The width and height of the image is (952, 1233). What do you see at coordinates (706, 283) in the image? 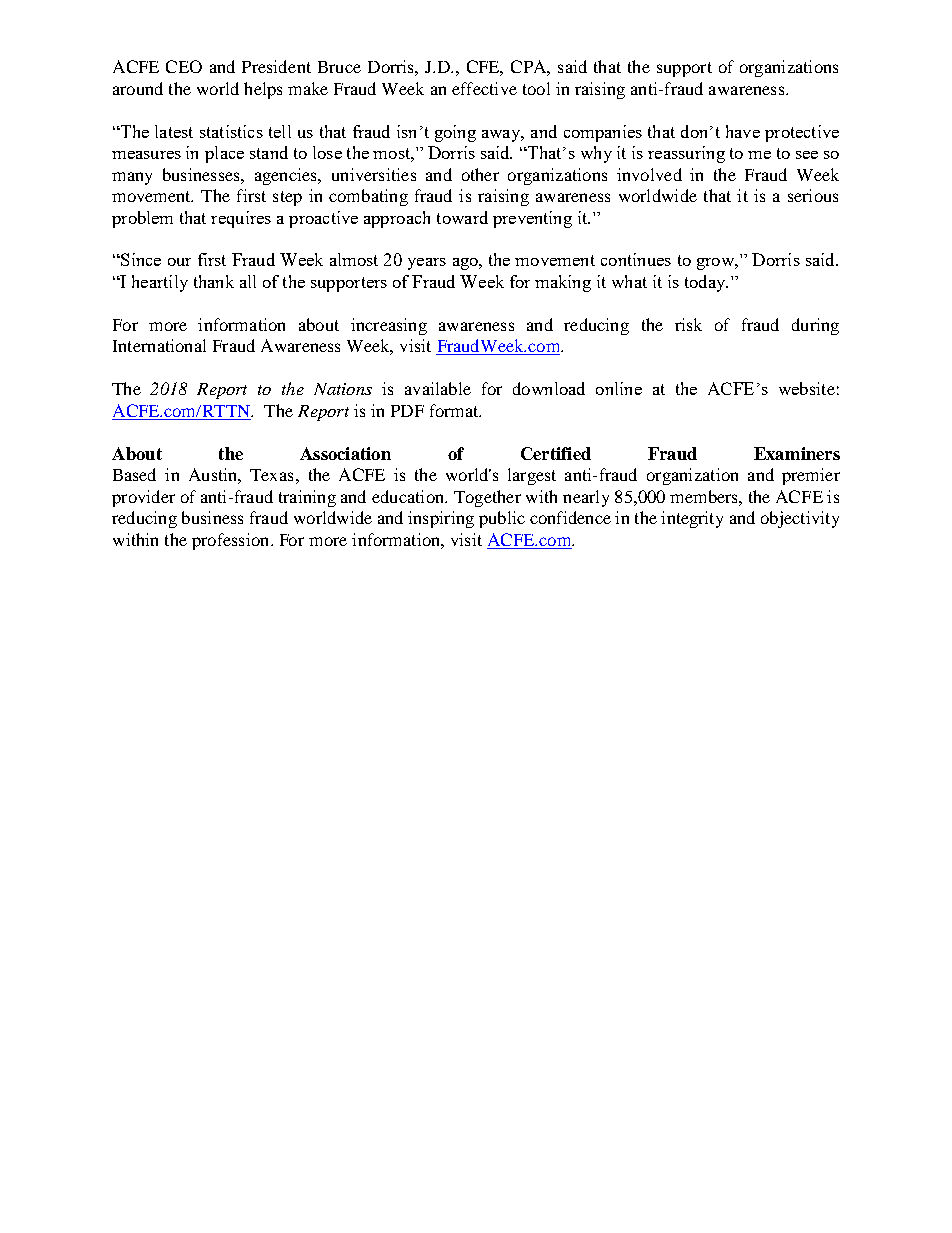
I see `today` at bounding box center [706, 283].
